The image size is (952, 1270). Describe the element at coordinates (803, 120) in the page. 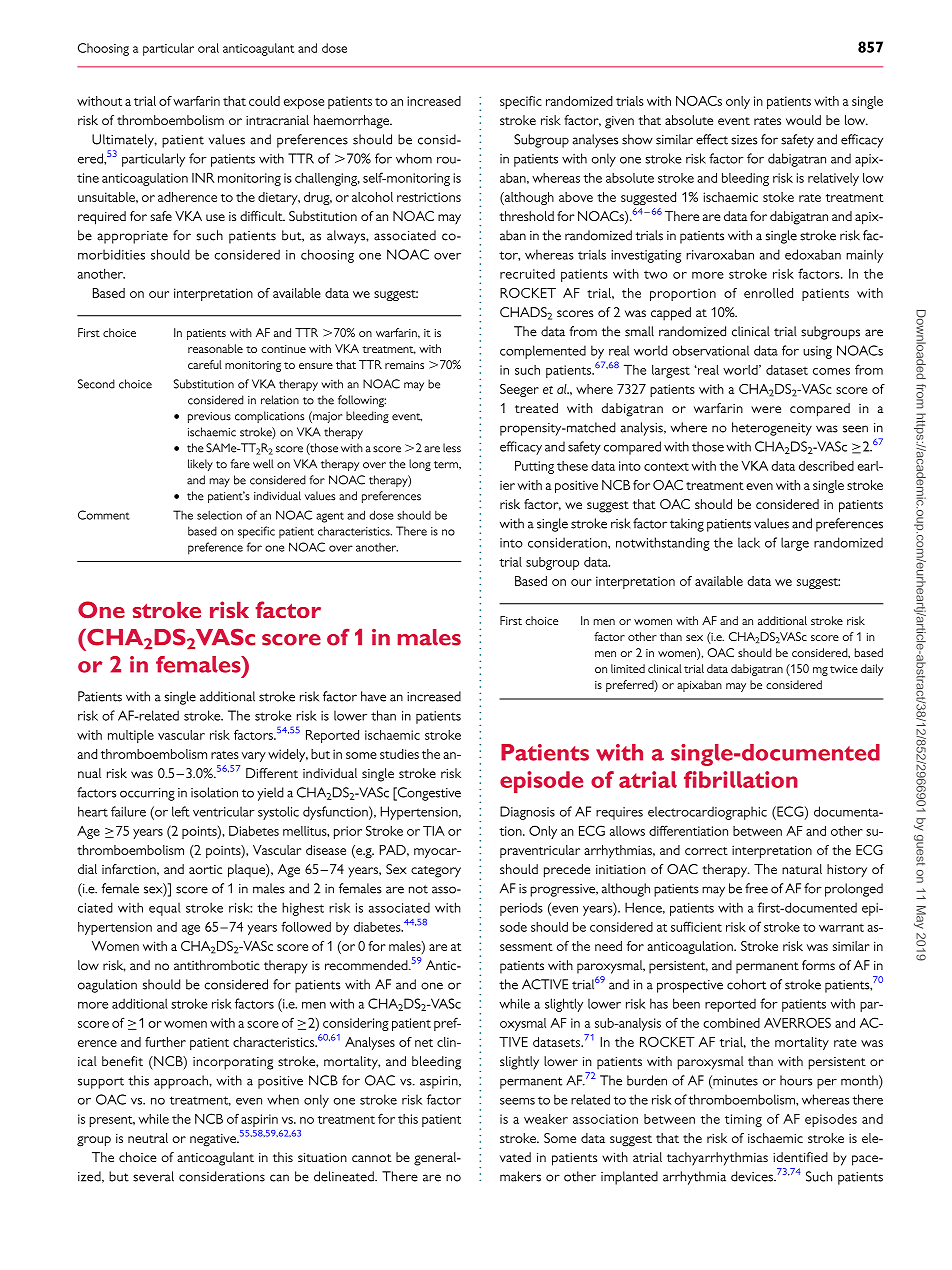

I see `would` at that location.
